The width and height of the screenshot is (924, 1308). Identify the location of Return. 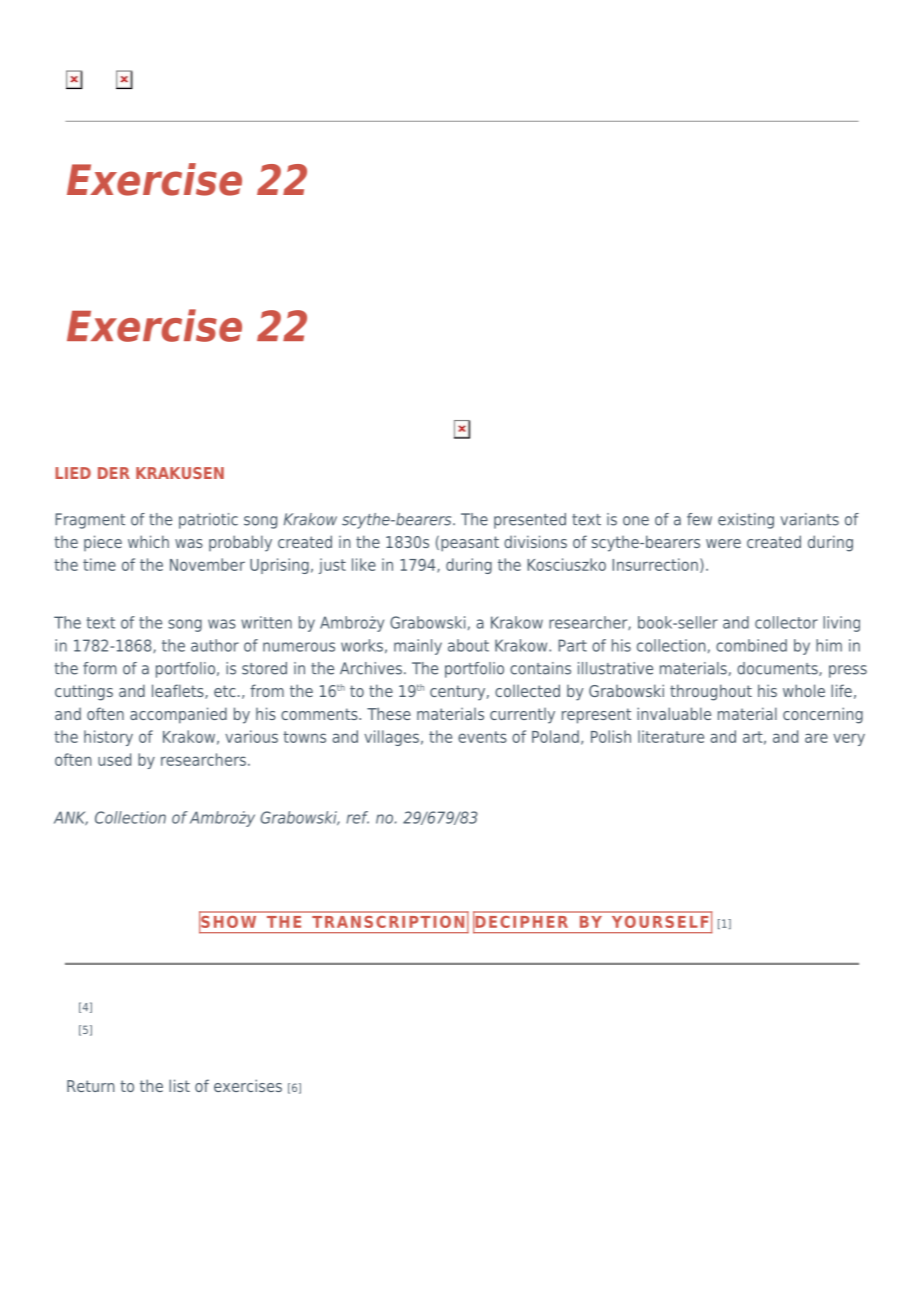
(91, 1086).
